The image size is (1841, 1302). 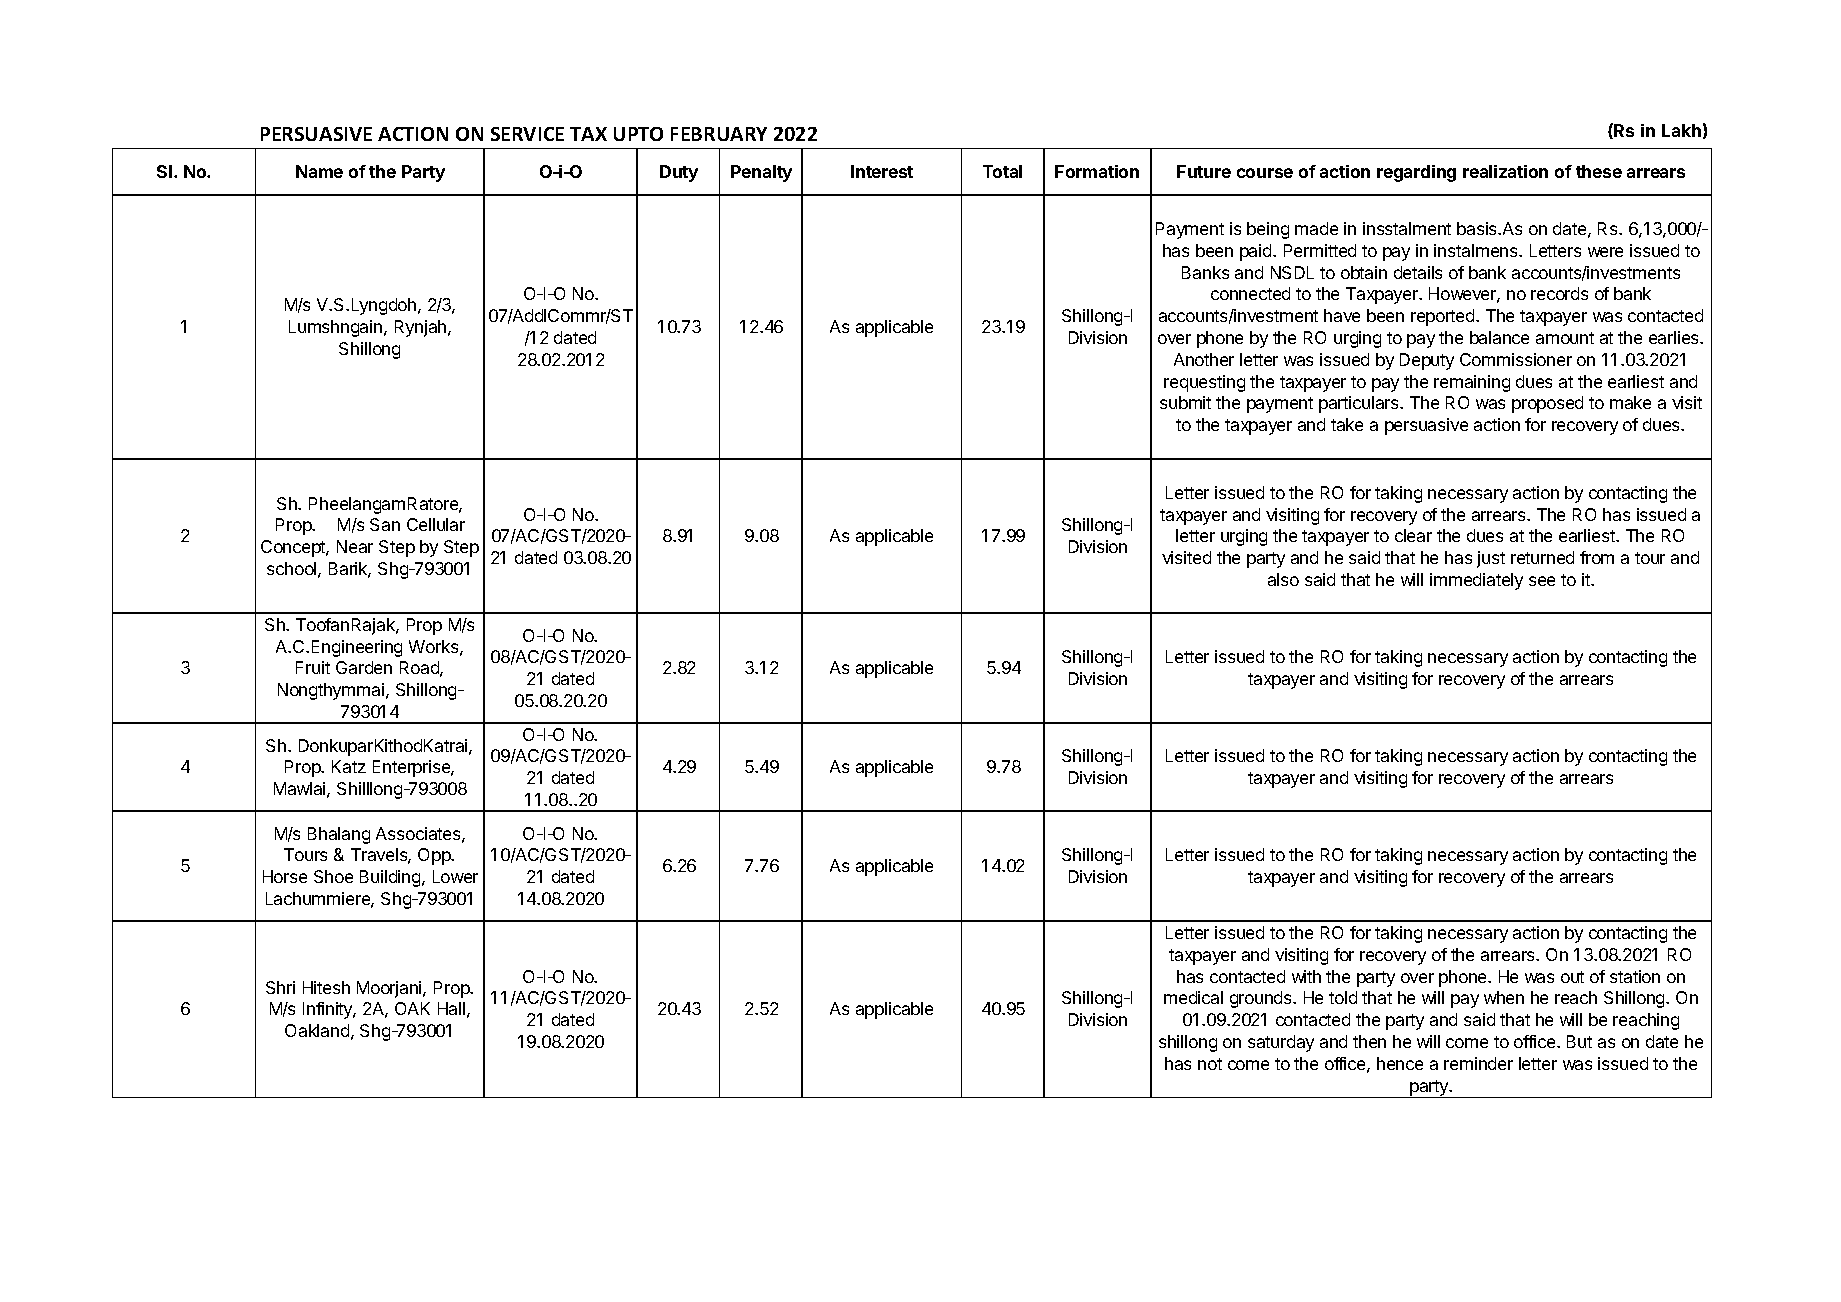 I want to click on But, so click(x=1579, y=1041).
